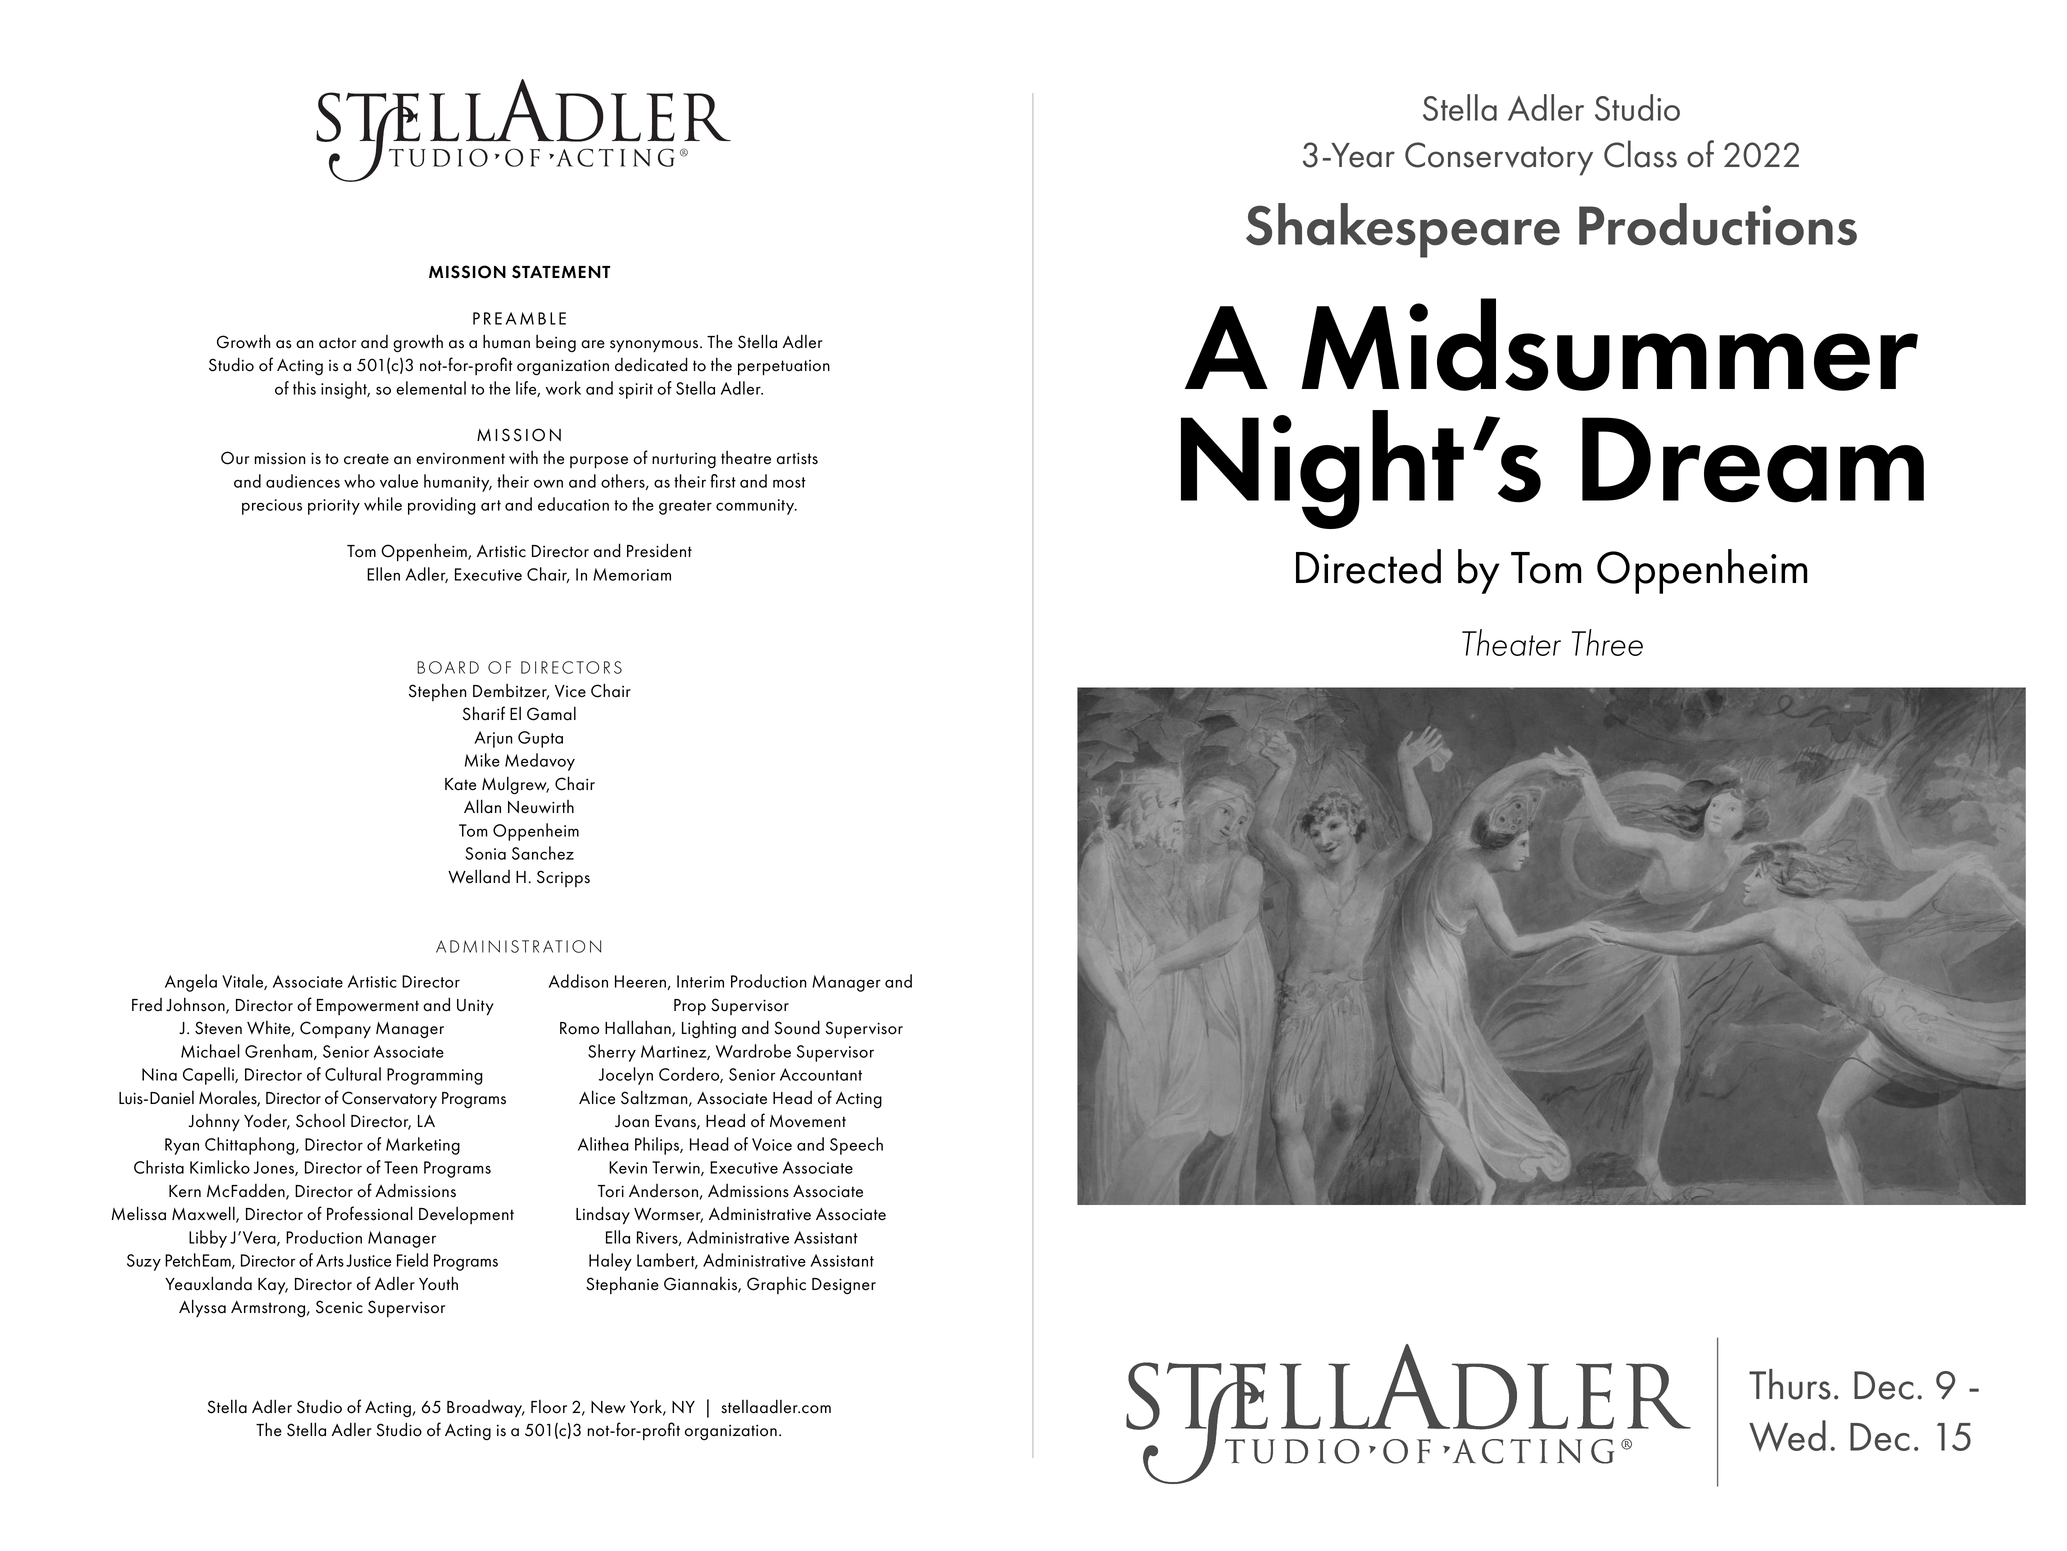 Image resolution: width=2067 pixels, height=1551 pixels. What do you see at coordinates (353, 1074) in the screenshot?
I see `Cultural` at bounding box center [353, 1074].
